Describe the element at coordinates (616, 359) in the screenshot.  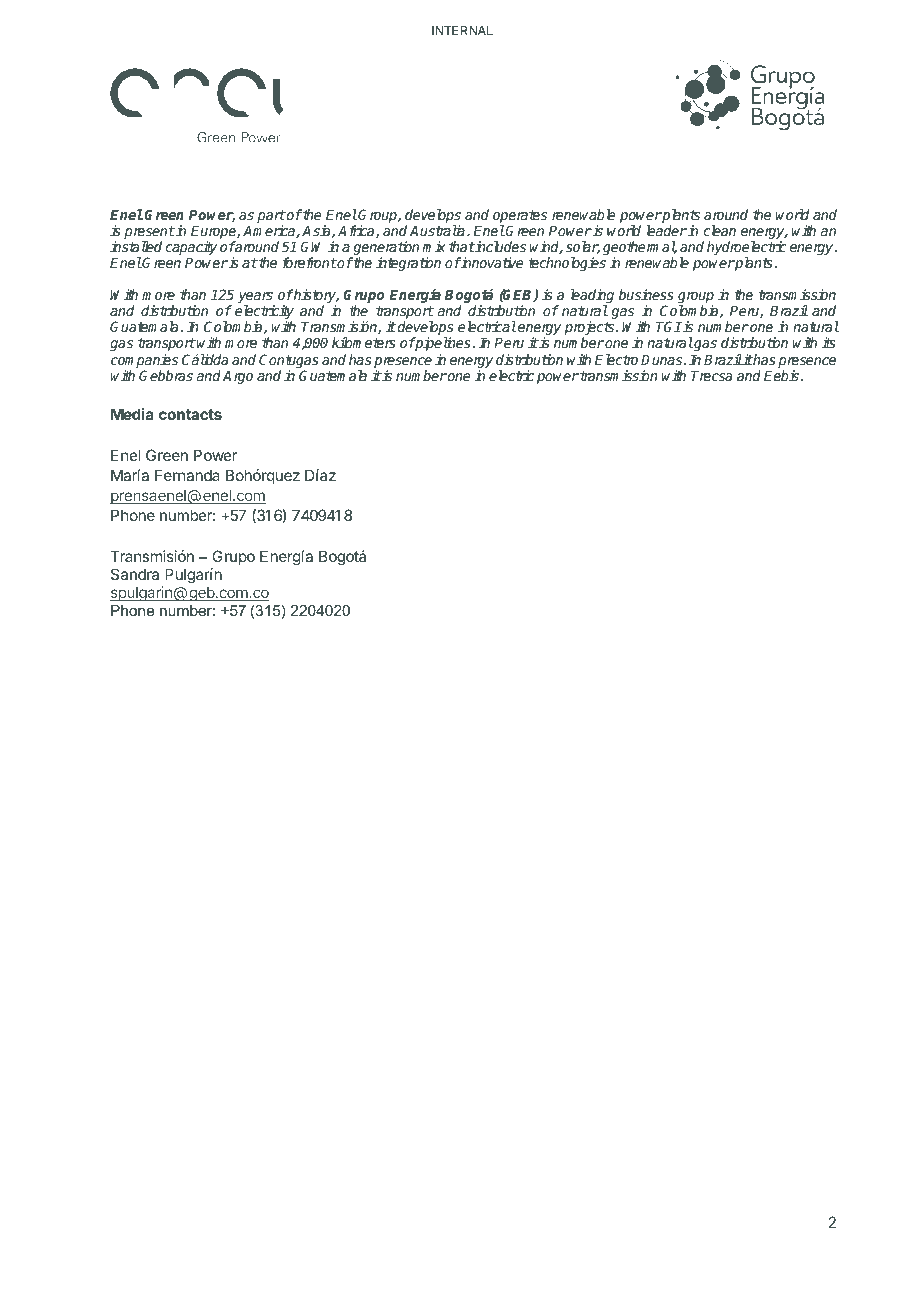
I see `Electro` at that location.
